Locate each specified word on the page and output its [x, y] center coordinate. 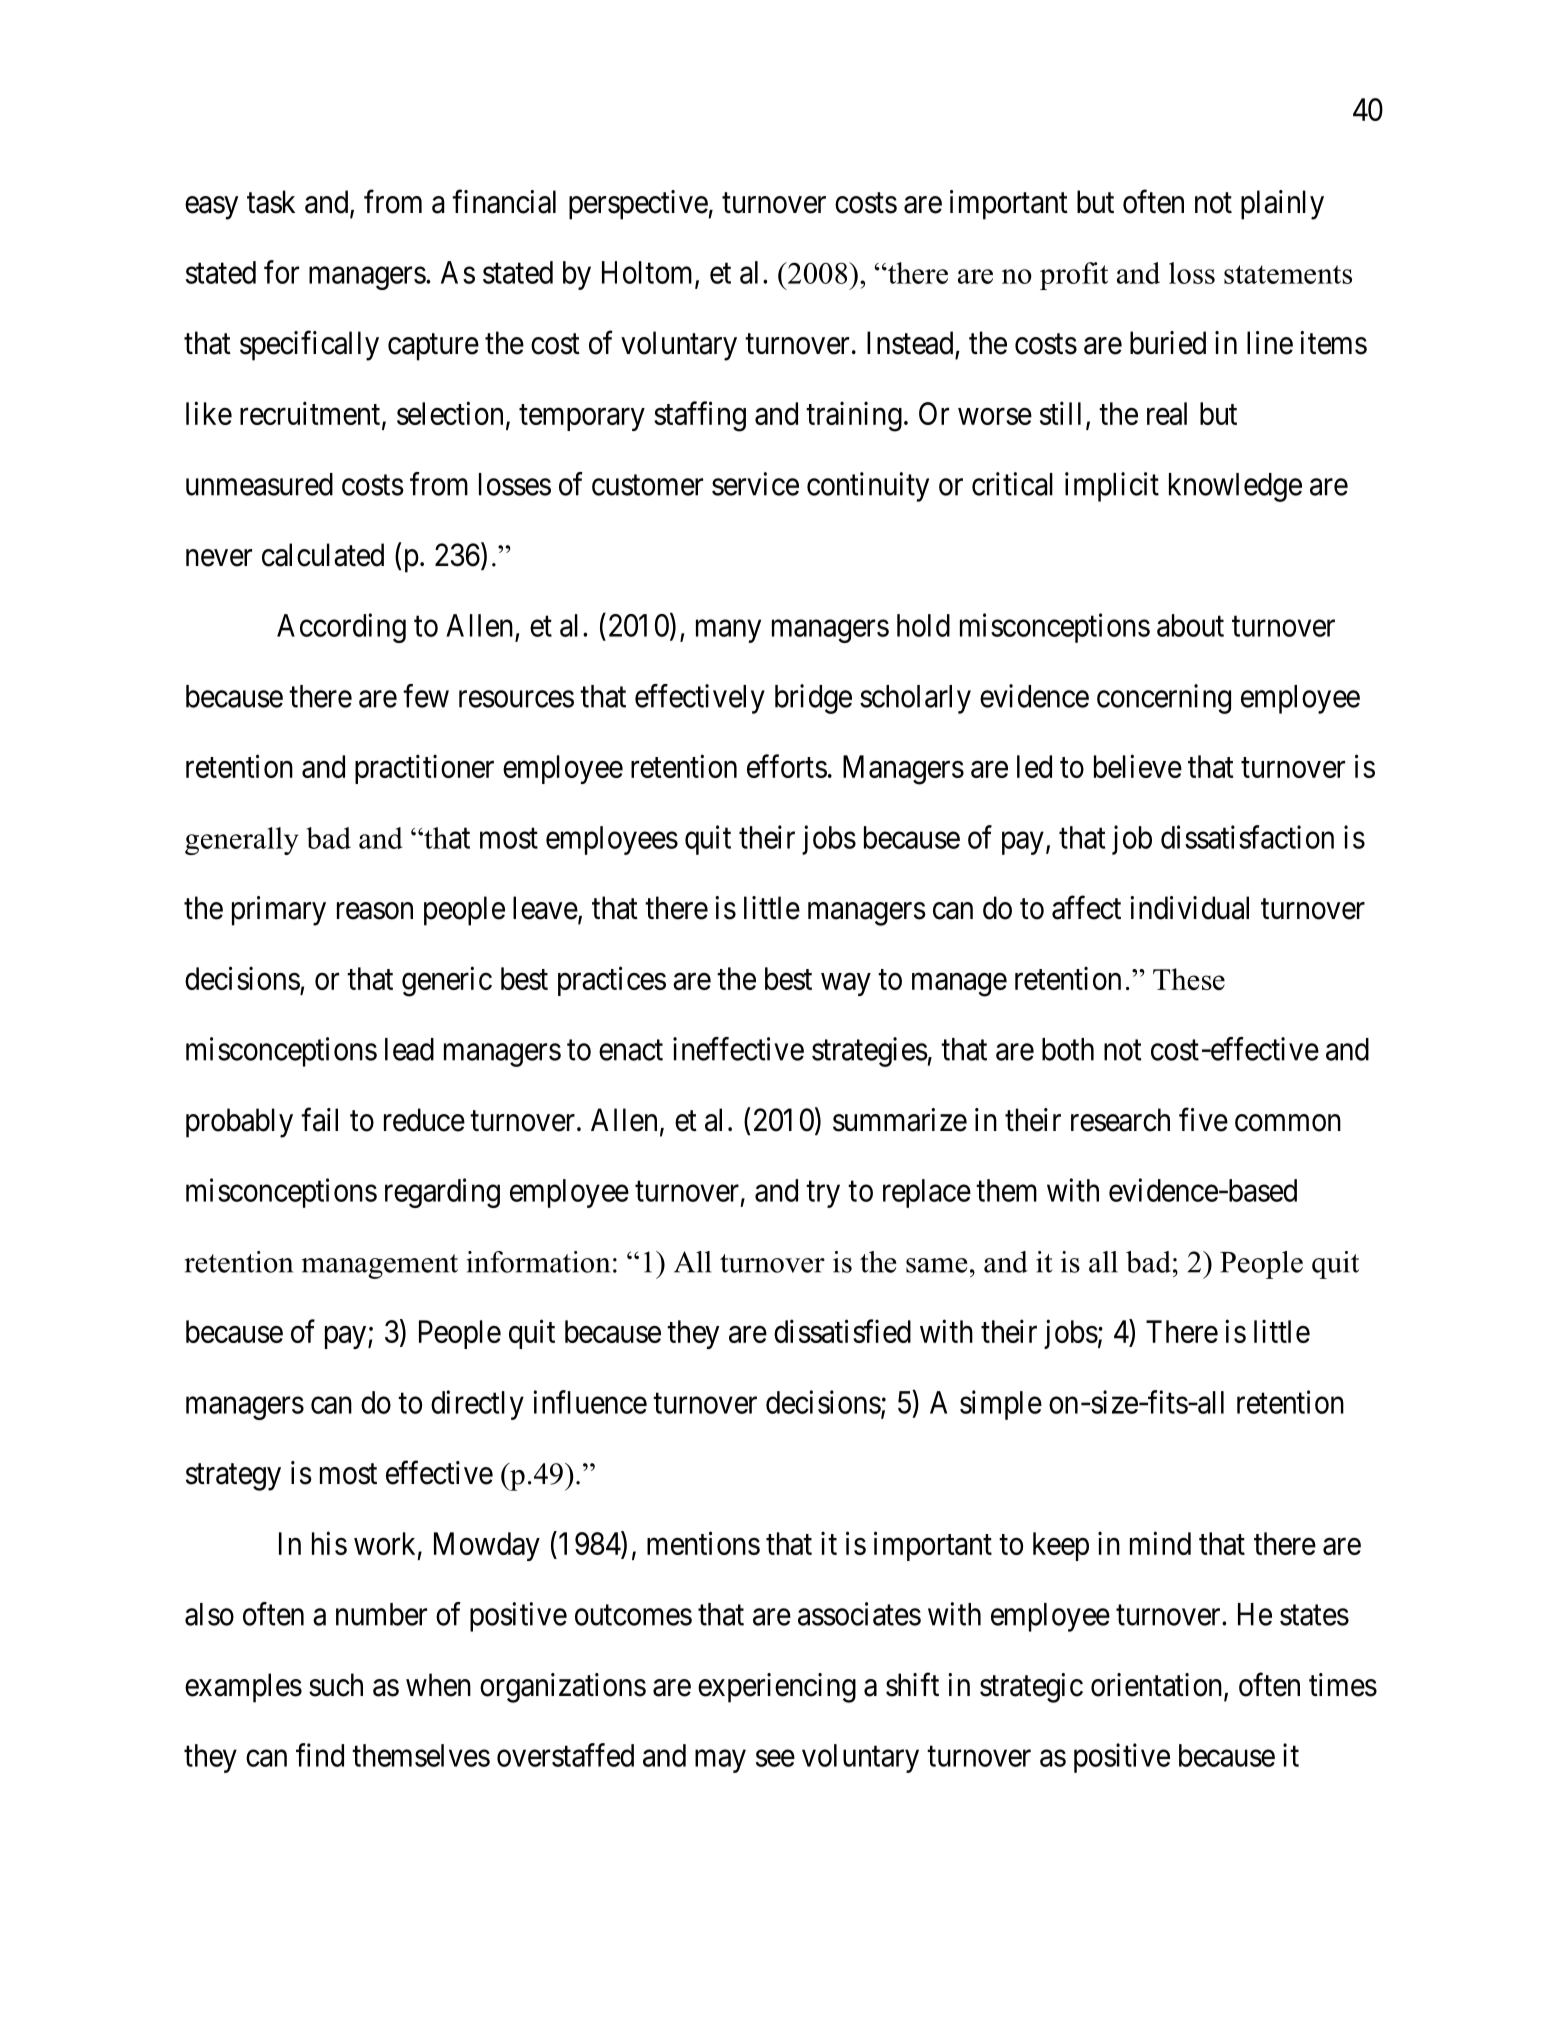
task [271, 202]
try [823, 1194]
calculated [323, 555]
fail [319, 1119]
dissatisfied [842, 1331]
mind [1160, 1543]
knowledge [1235, 487]
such [336, 1685]
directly [477, 1405]
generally [242, 841]
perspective [638, 205]
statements [1288, 274]
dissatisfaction [1247, 837]
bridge [813, 699]
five [1203, 1119]
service [755, 484]
